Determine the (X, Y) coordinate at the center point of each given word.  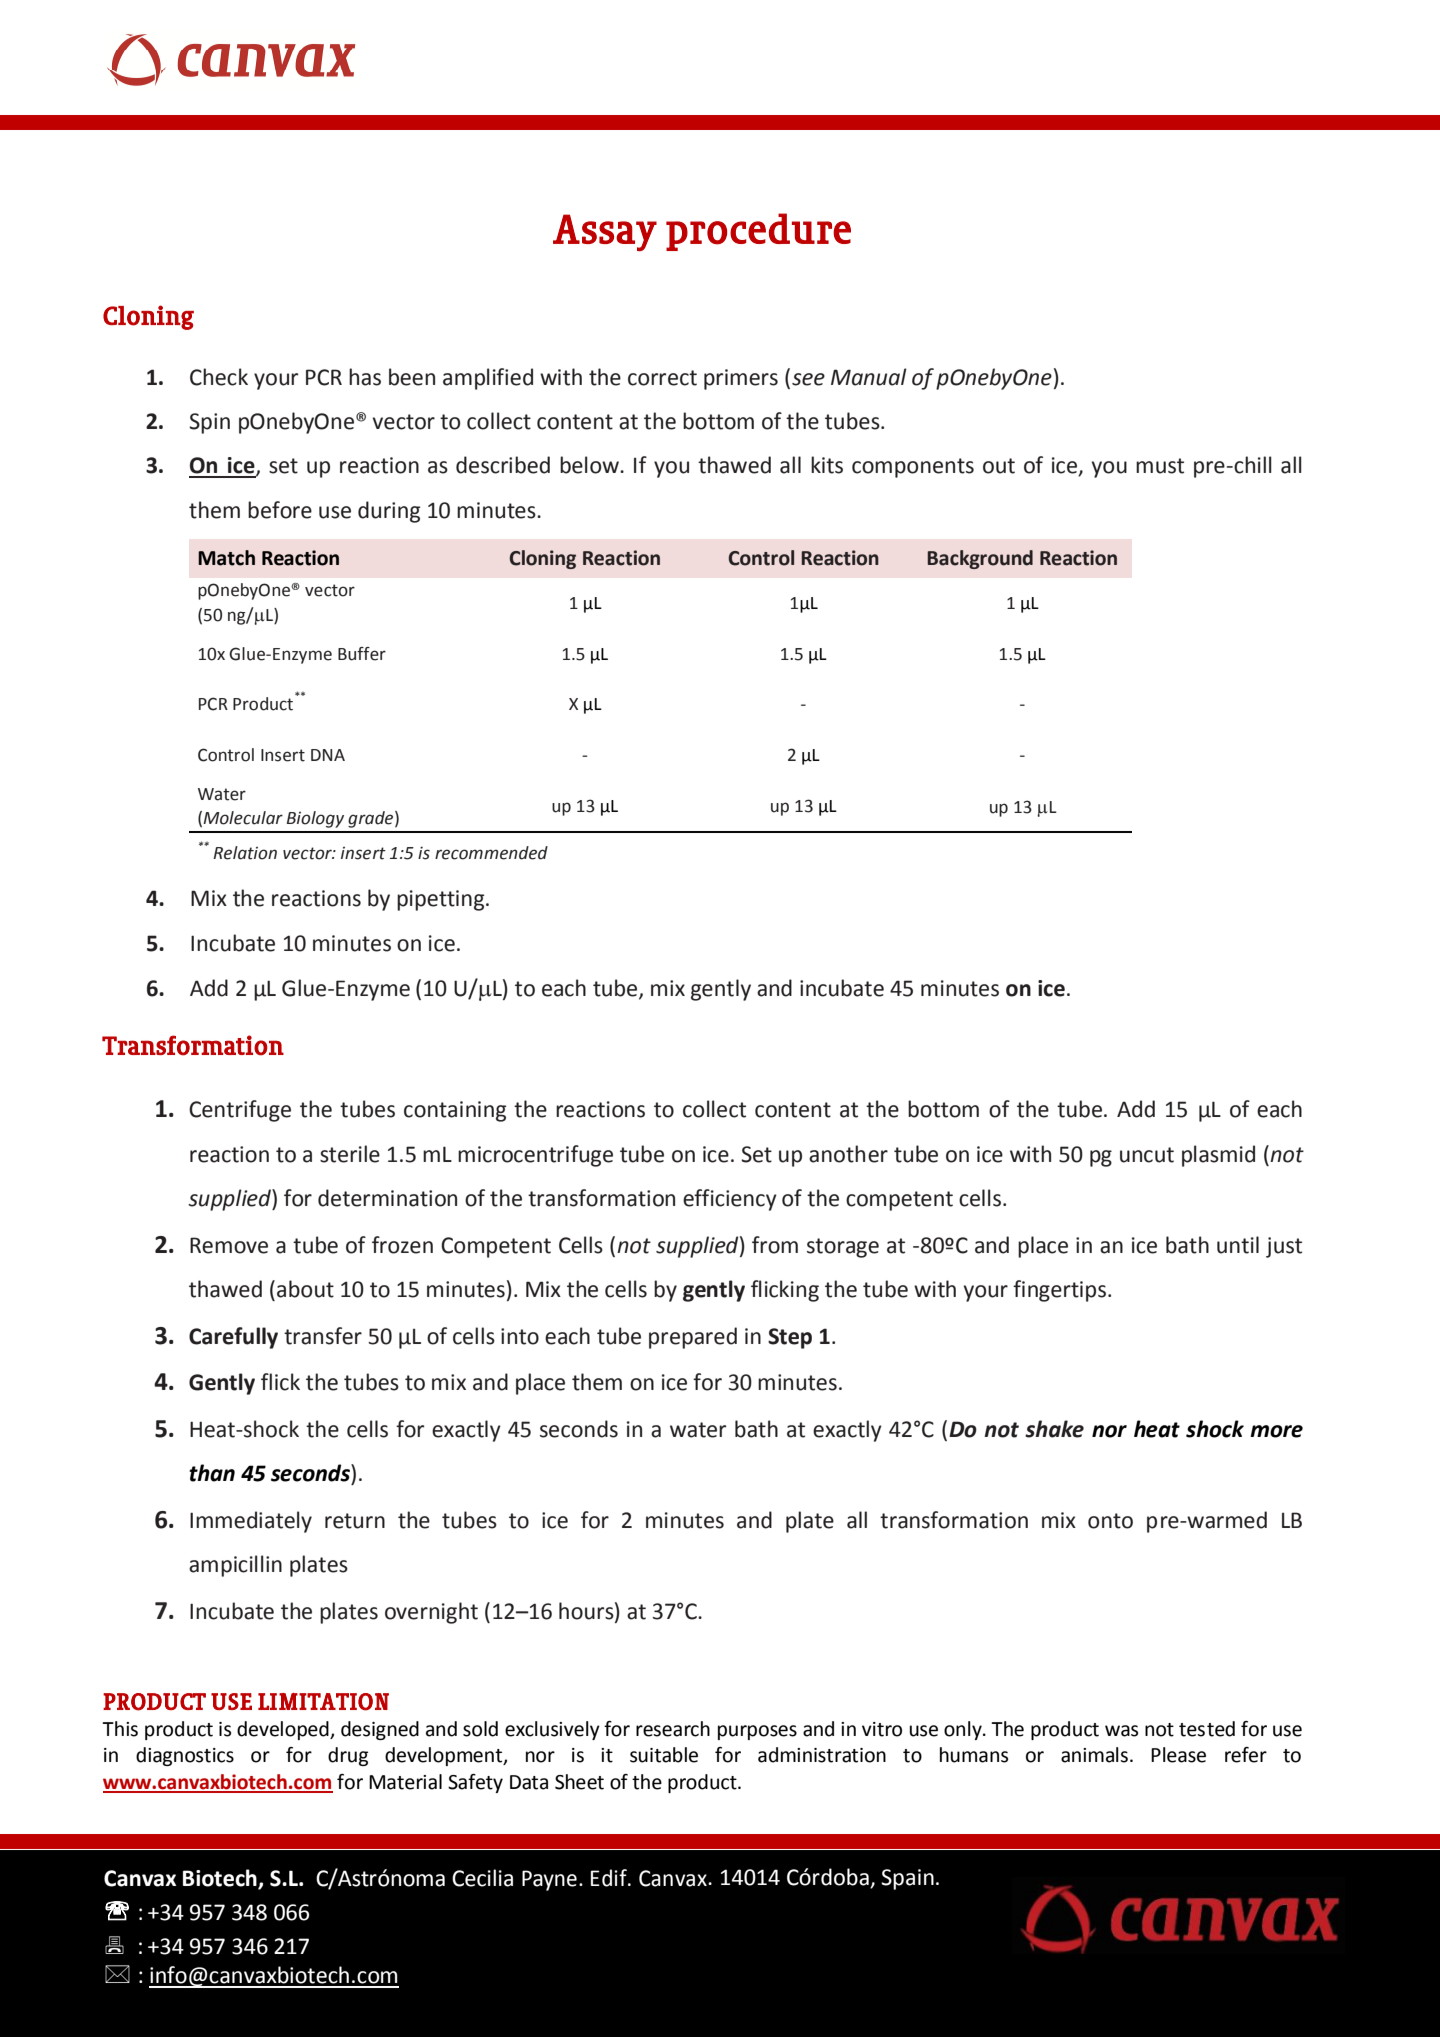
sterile (350, 1154)
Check (219, 377)
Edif (610, 1878)
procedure (758, 232)
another (848, 1154)
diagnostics (185, 1756)
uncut (1147, 1155)
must (1160, 466)
